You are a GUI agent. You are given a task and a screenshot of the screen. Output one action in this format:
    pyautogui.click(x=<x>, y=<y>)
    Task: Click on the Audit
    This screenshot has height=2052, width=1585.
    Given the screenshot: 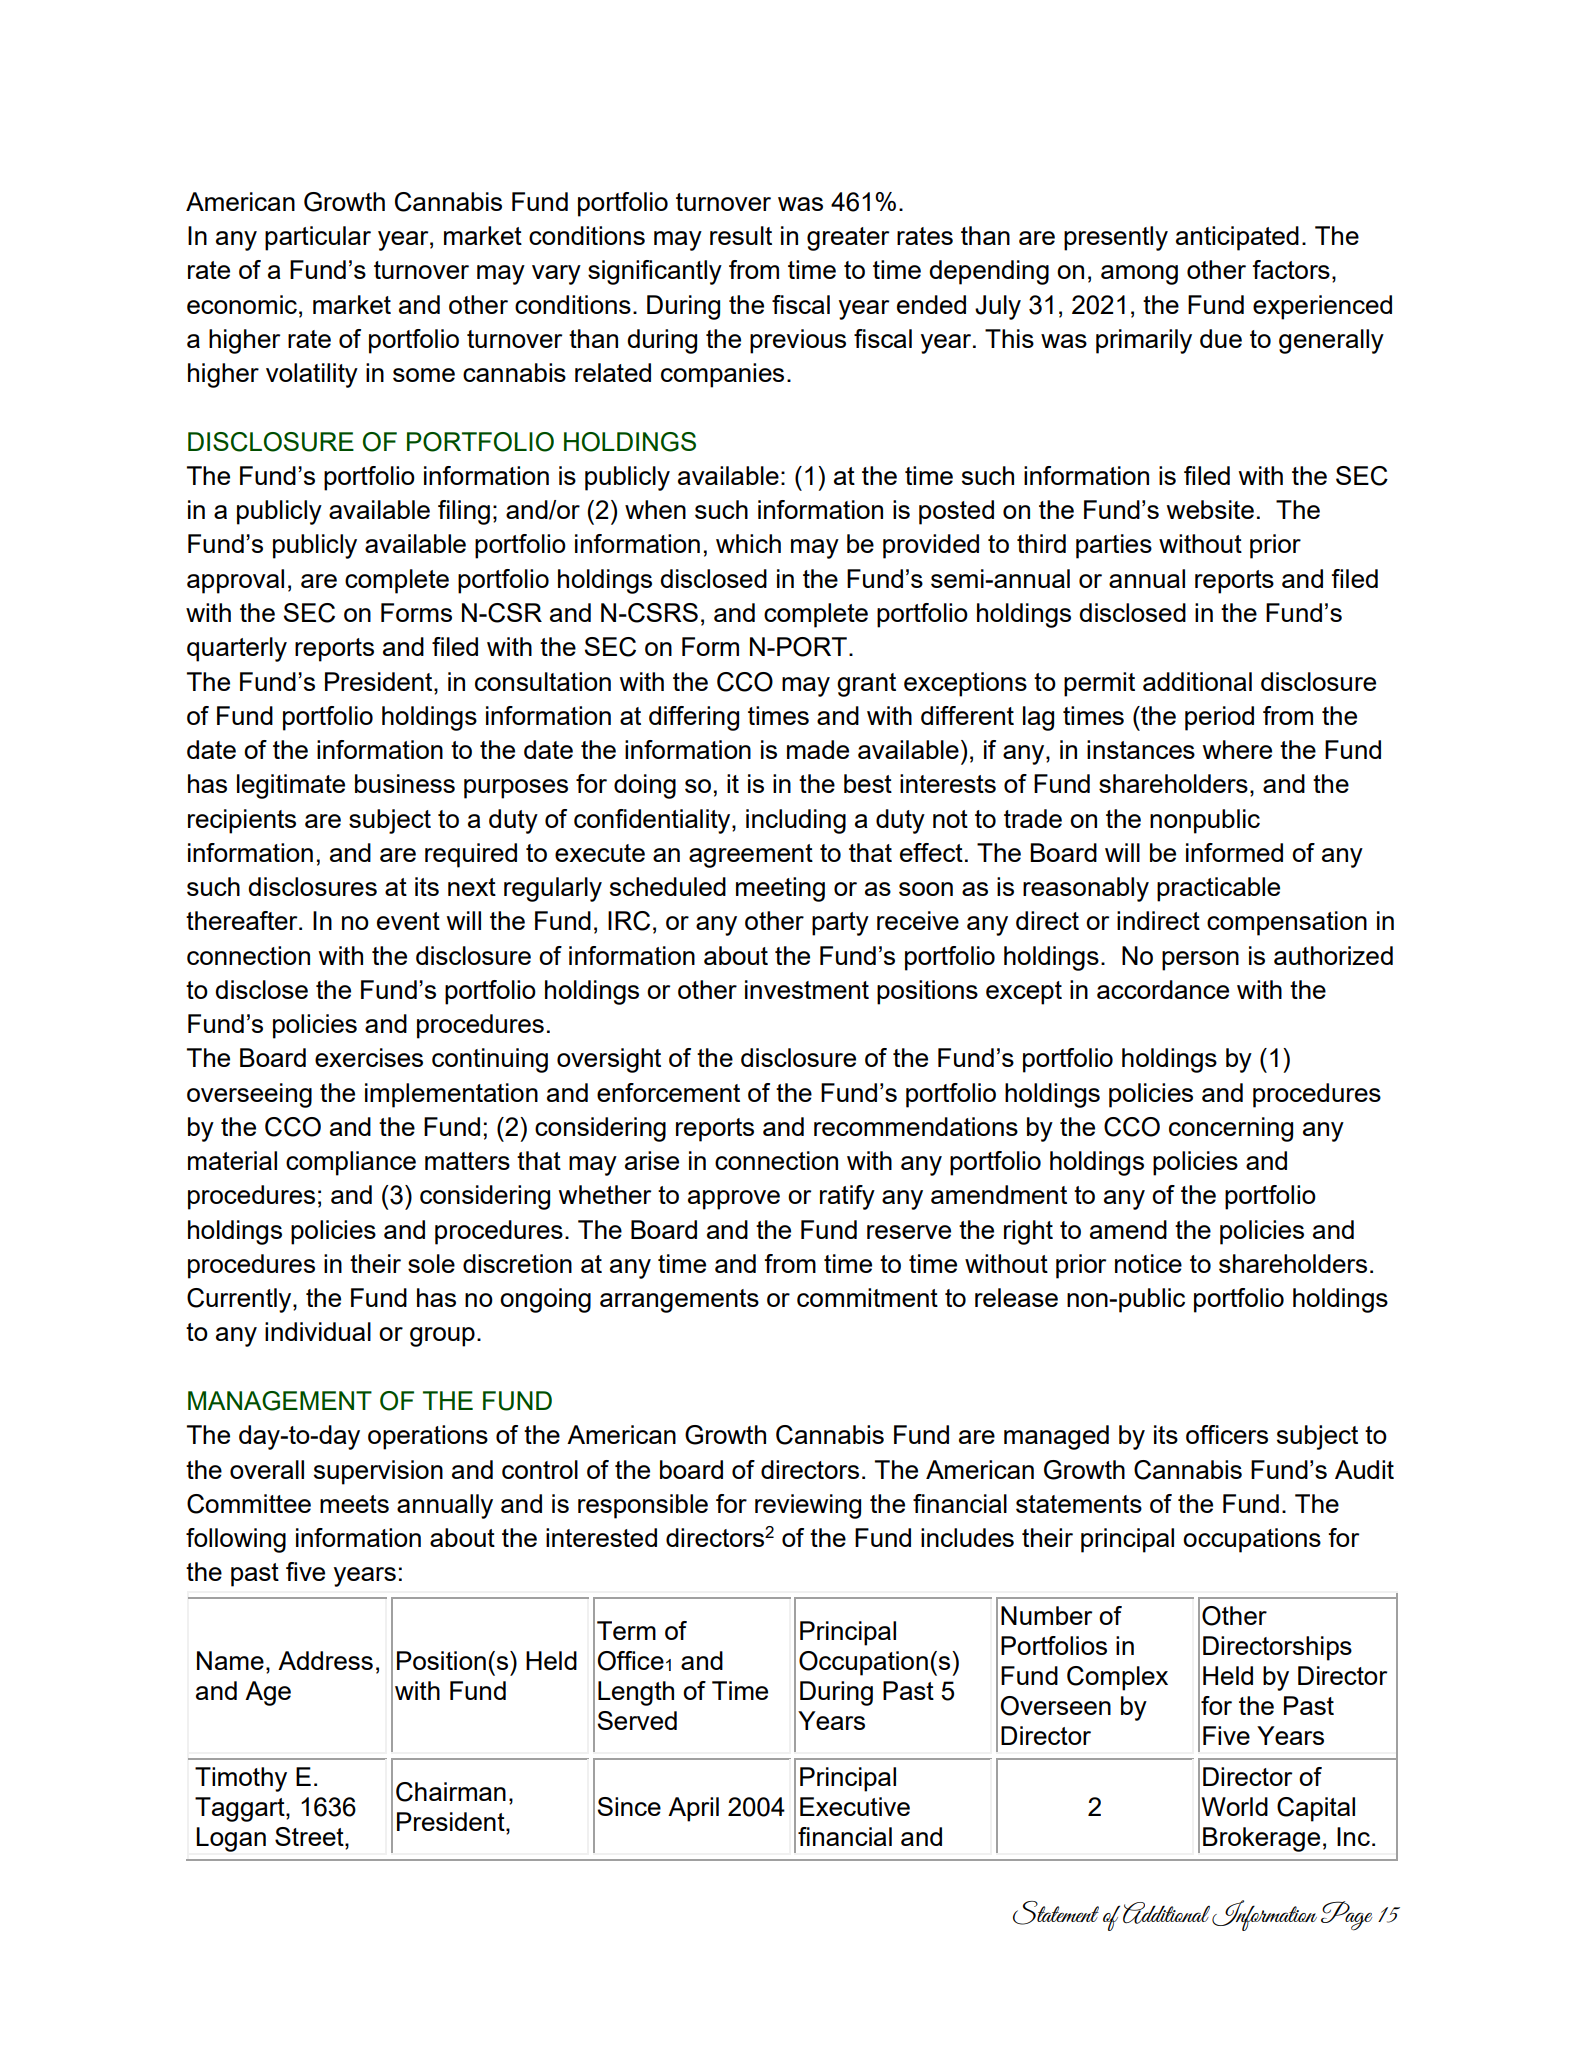 What is the action you would take?
    pyautogui.click(x=1364, y=1469)
